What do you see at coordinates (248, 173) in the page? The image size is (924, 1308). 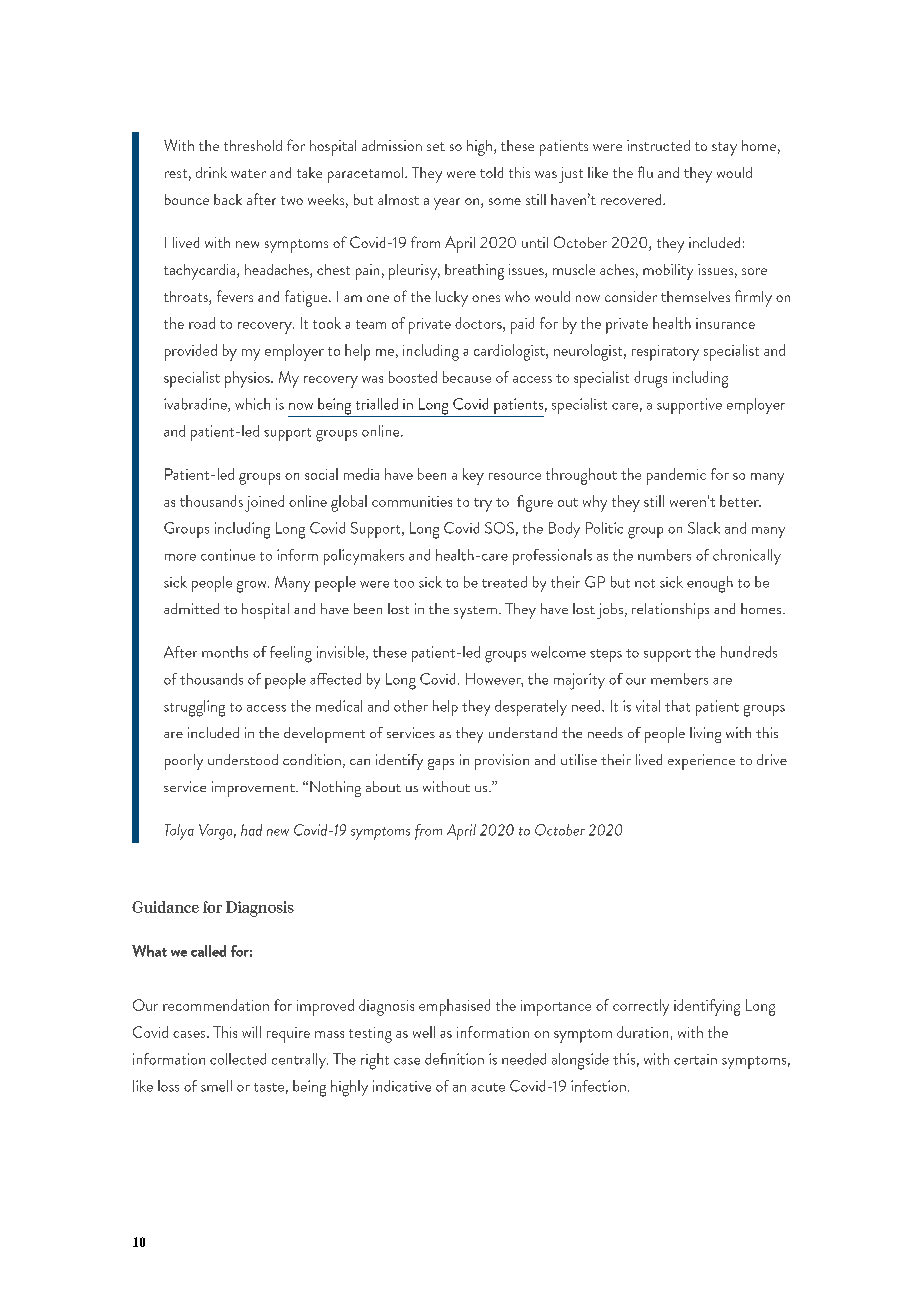 I see `water` at bounding box center [248, 173].
